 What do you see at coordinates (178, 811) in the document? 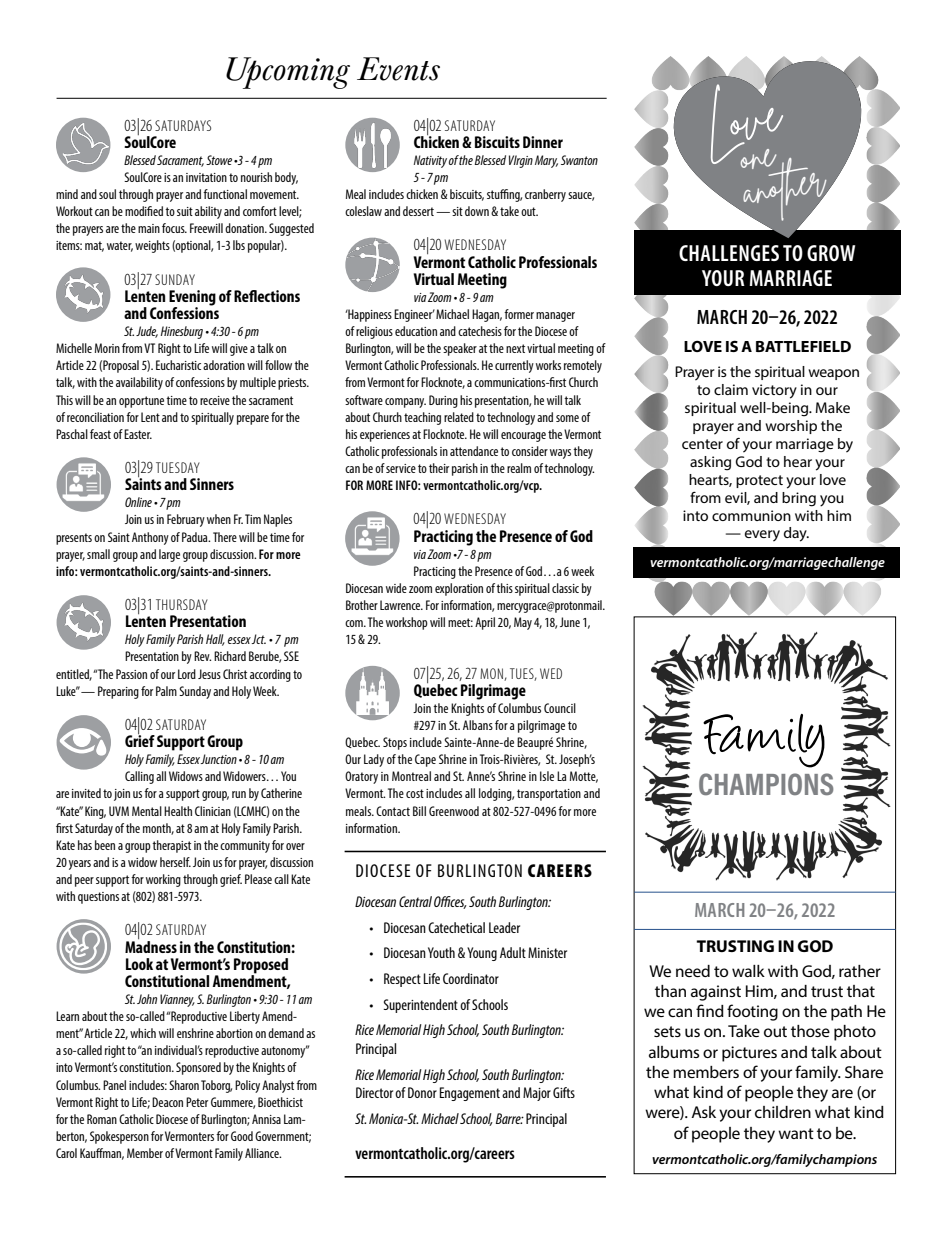
I see `Health` at bounding box center [178, 811].
